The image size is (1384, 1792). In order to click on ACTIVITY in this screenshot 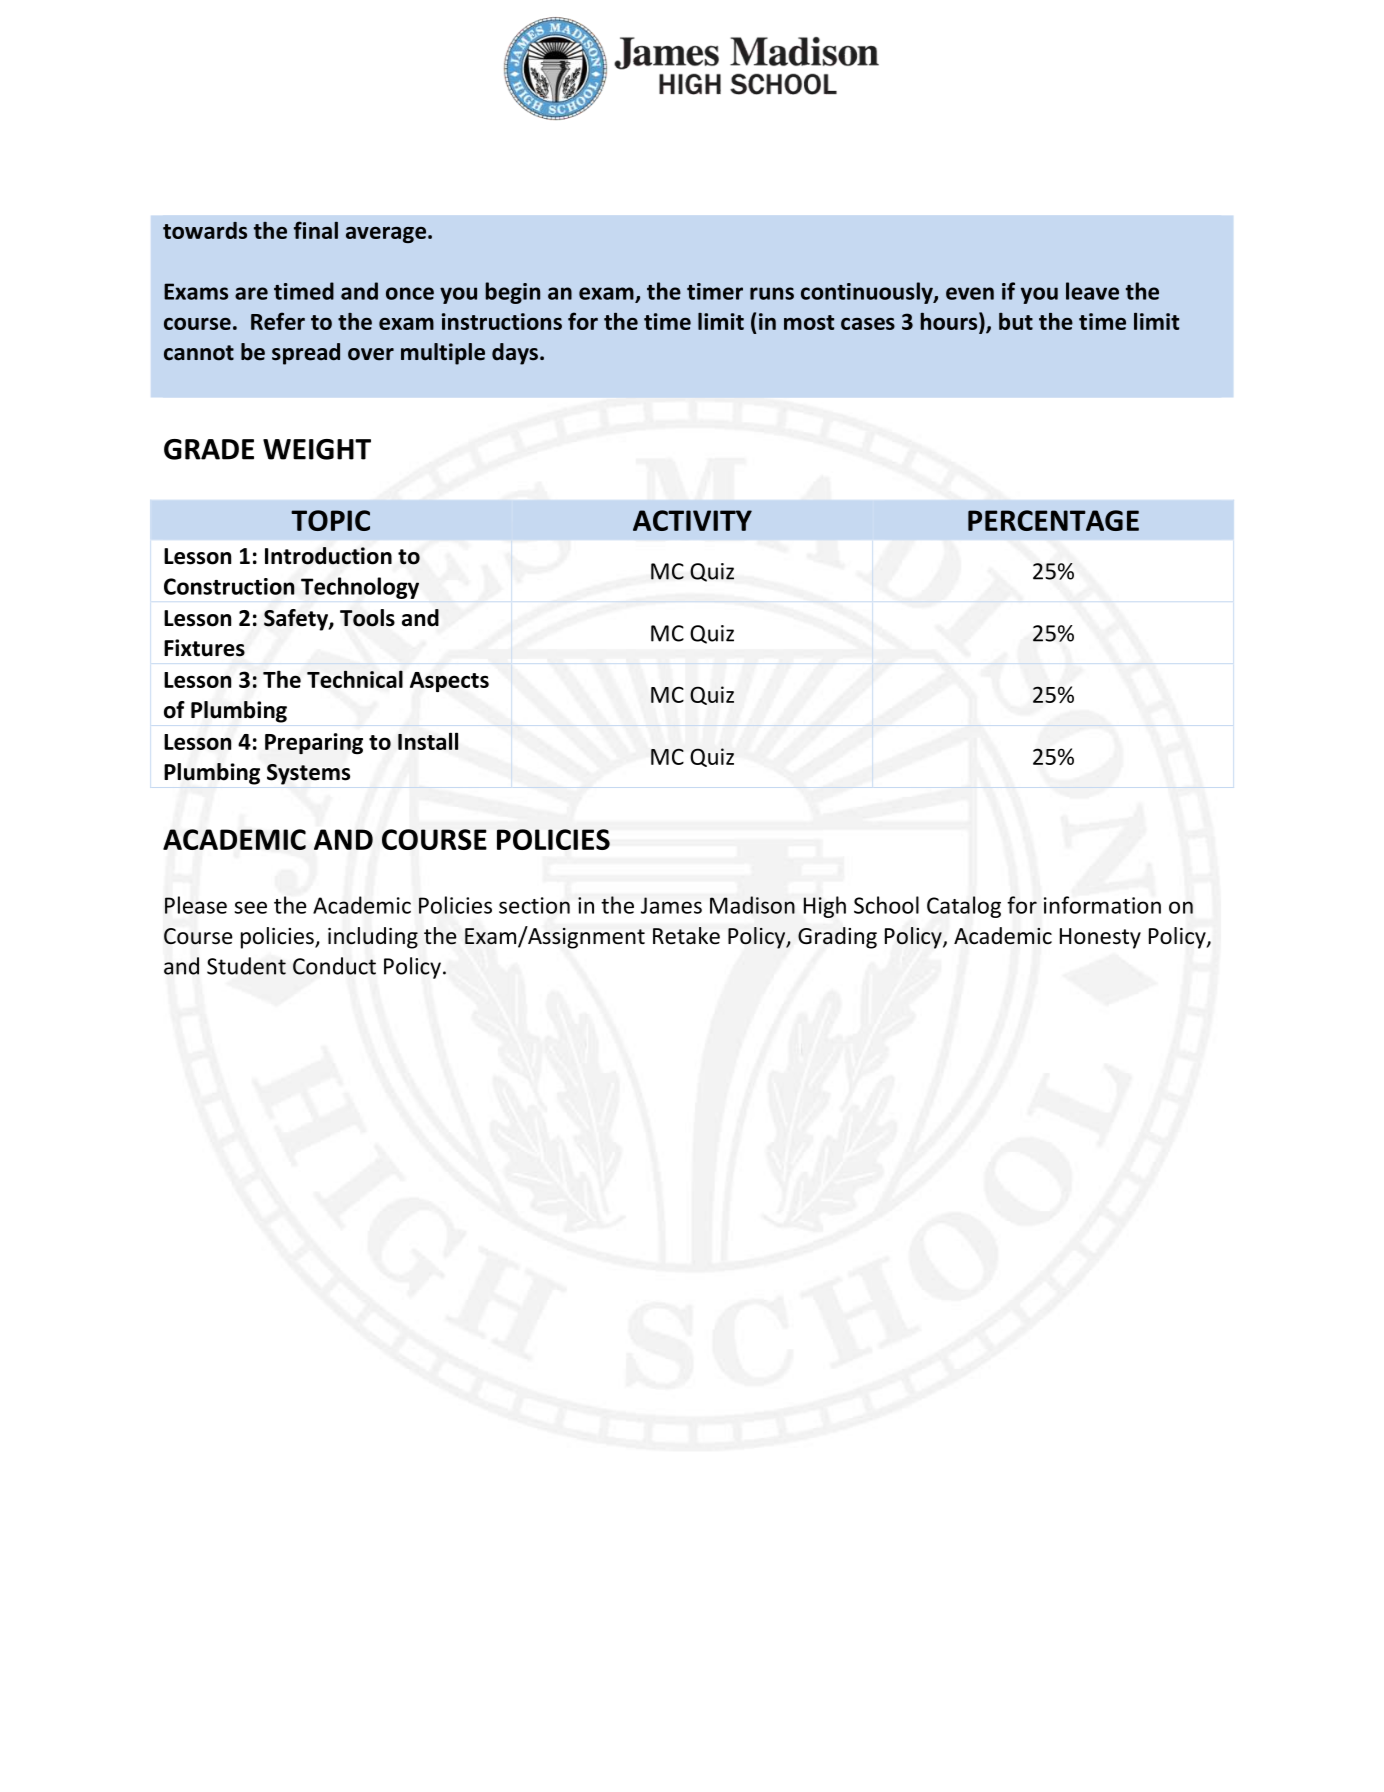, I will do `click(692, 520)`.
